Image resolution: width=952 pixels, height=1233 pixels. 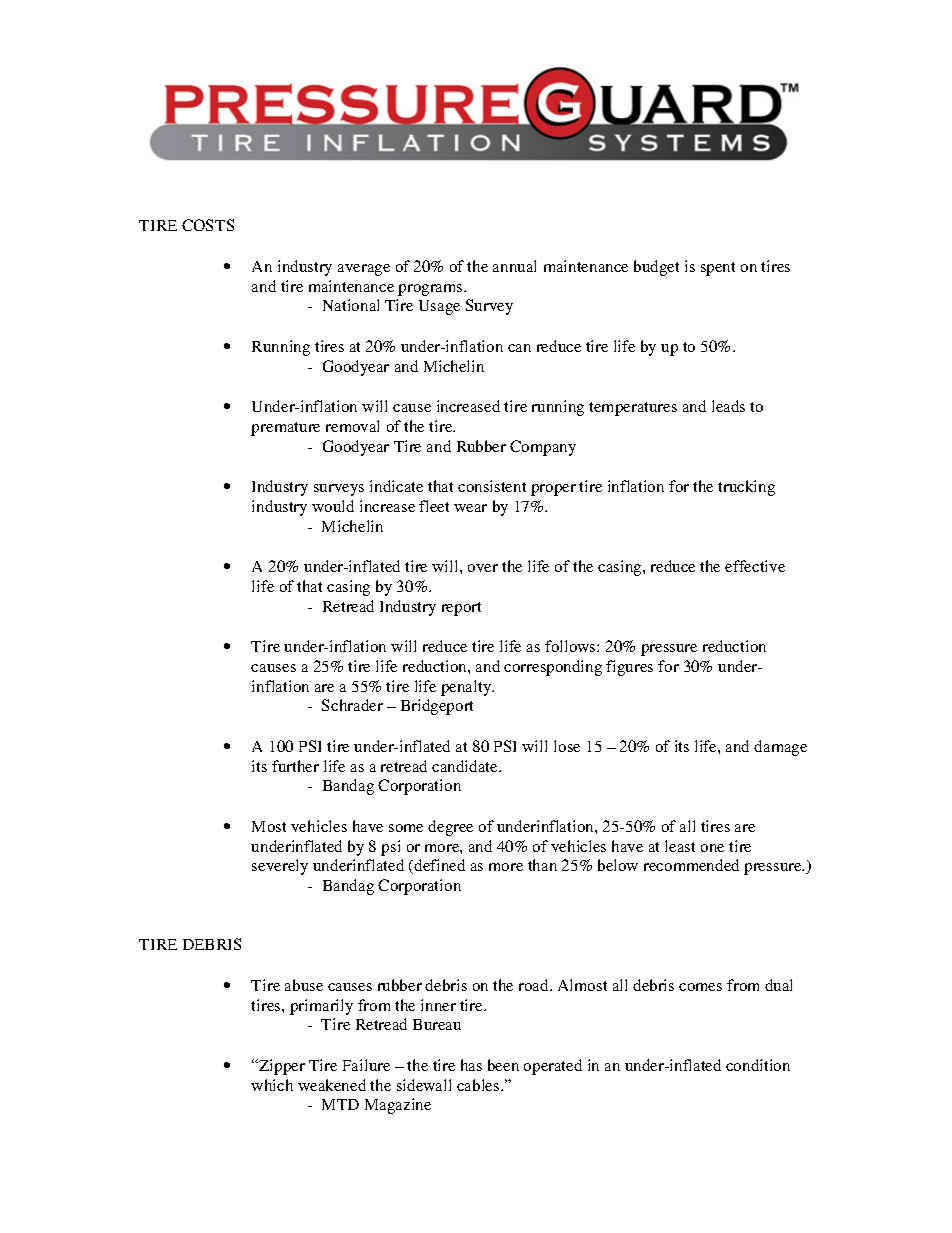 What do you see at coordinates (718, 269) in the image?
I see `spent` at bounding box center [718, 269].
